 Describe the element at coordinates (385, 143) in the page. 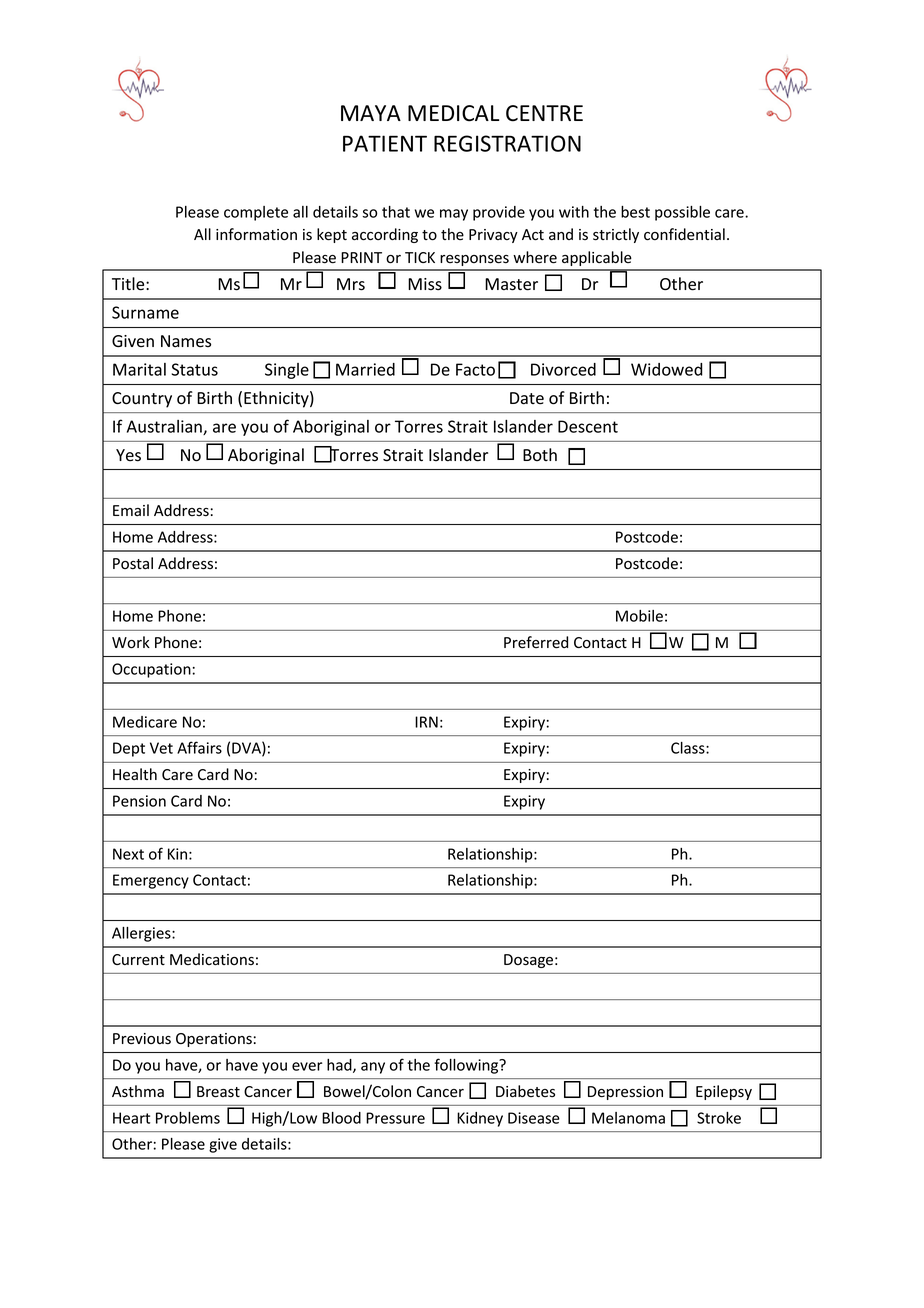

I see `PATIENT` at that location.
